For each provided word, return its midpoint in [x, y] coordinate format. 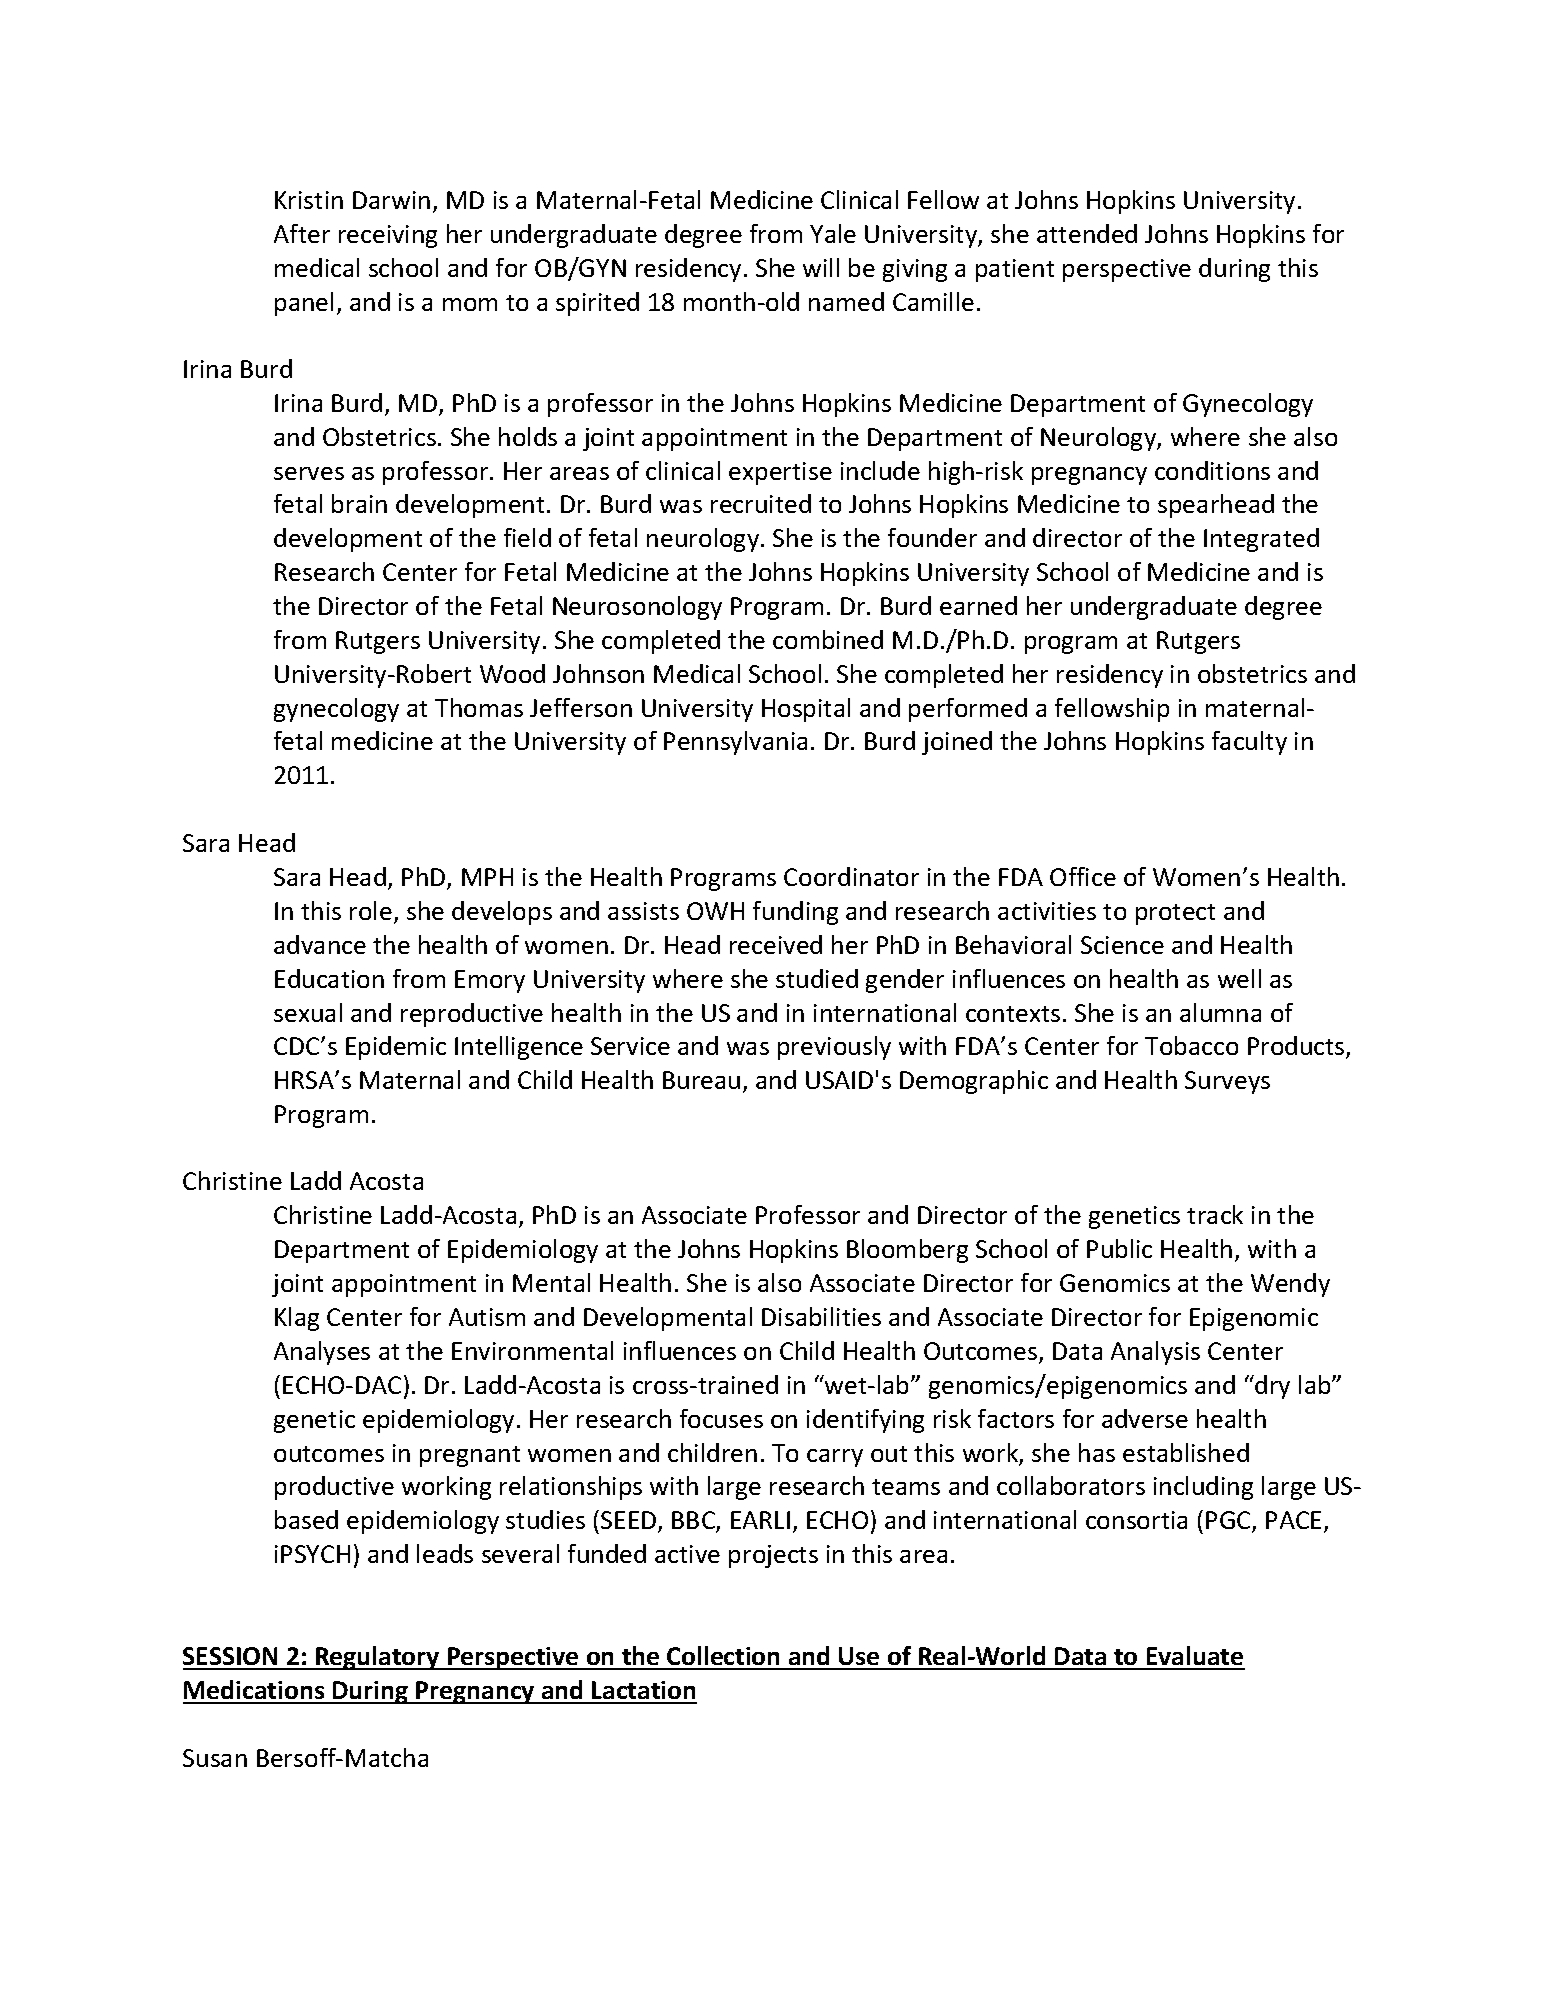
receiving [388, 236]
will [821, 267]
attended [1087, 233]
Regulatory [378, 1658]
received [776, 944]
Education [329, 978]
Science [1122, 945]
